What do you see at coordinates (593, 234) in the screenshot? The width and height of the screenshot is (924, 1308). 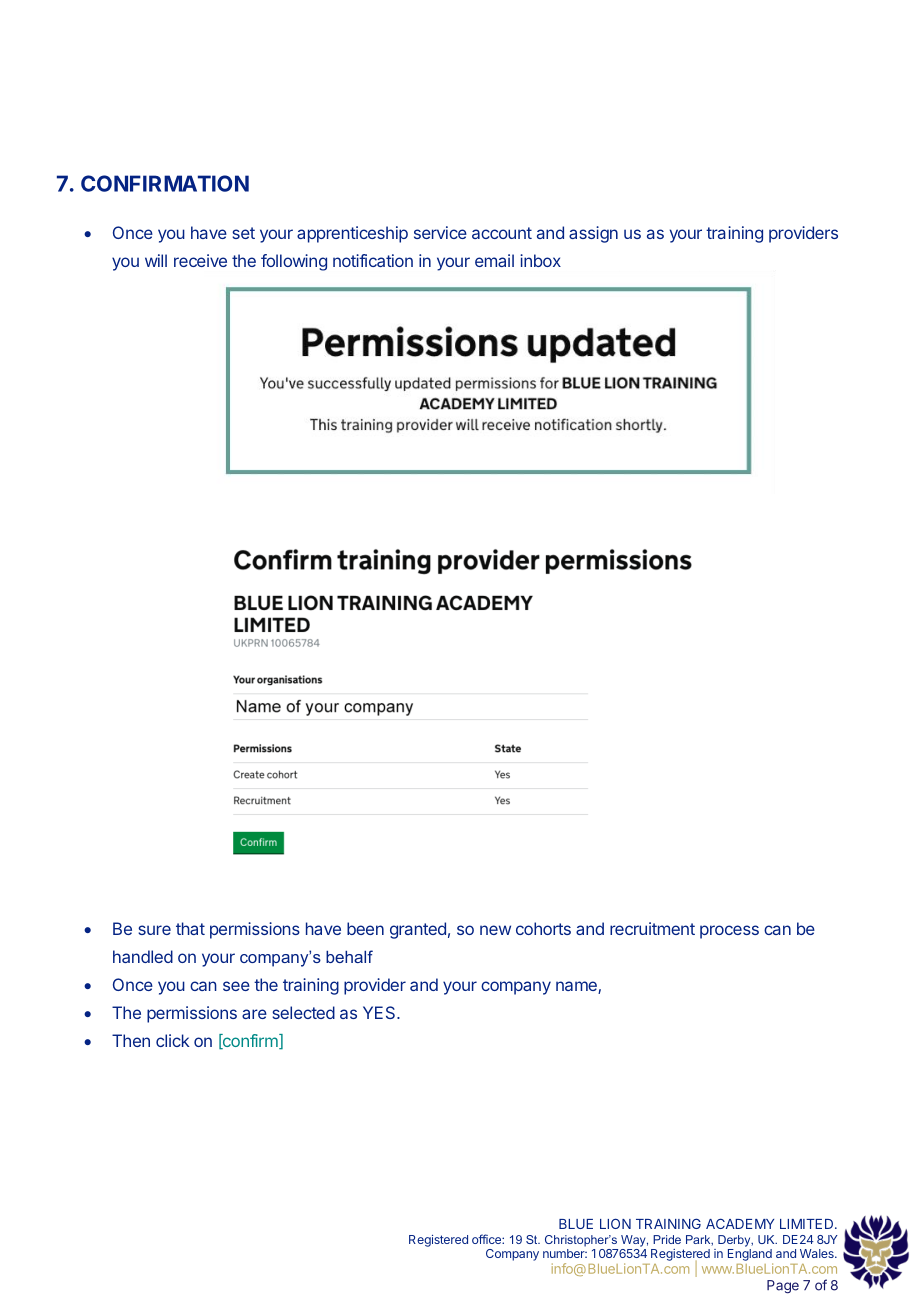 I see `assign` at bounding box center [593, 234].
